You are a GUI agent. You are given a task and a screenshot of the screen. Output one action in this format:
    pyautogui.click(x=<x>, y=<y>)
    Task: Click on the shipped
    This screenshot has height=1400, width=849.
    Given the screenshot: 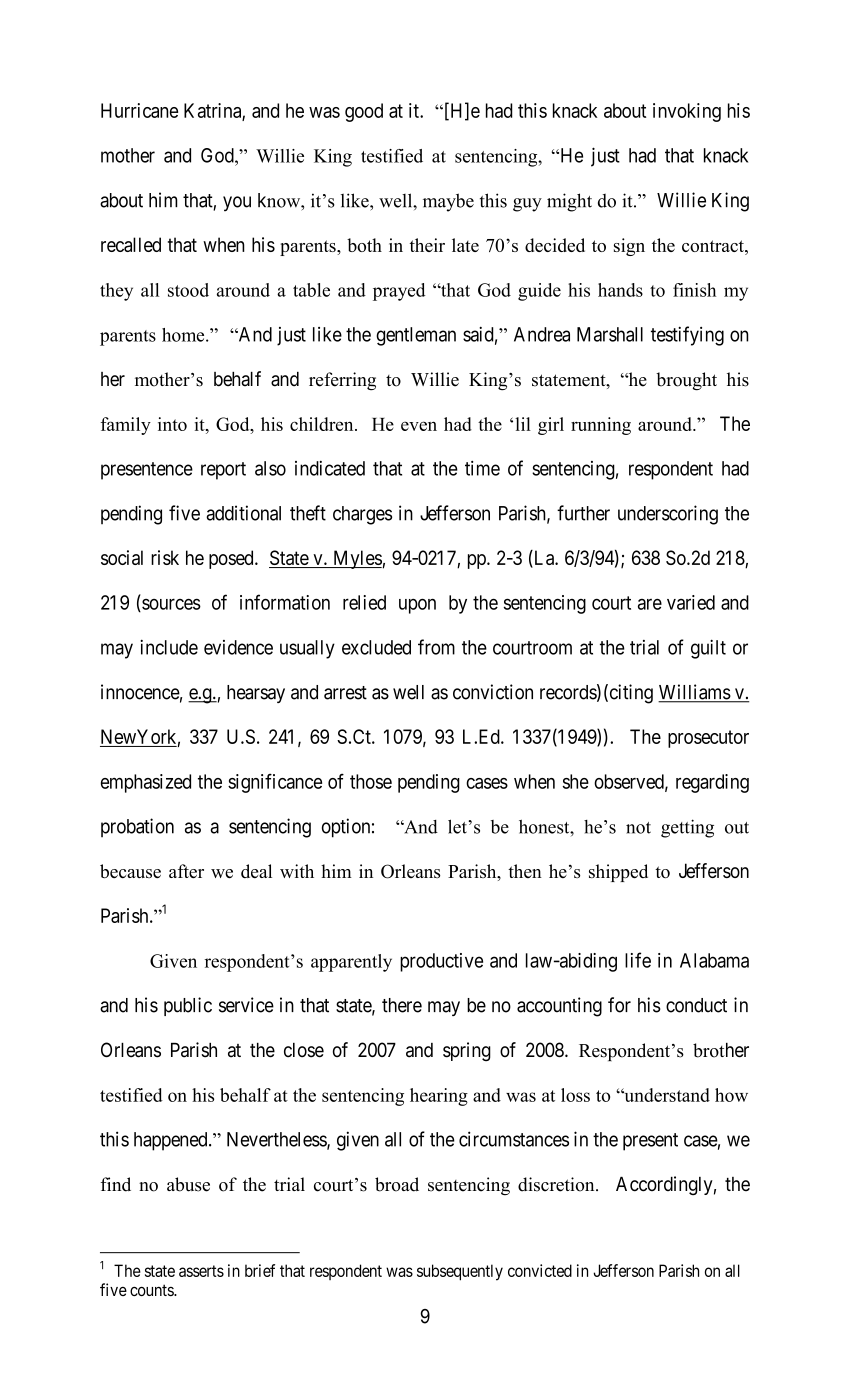 What is the action you would take?
    pyautogui.click(x=618, y=873)
